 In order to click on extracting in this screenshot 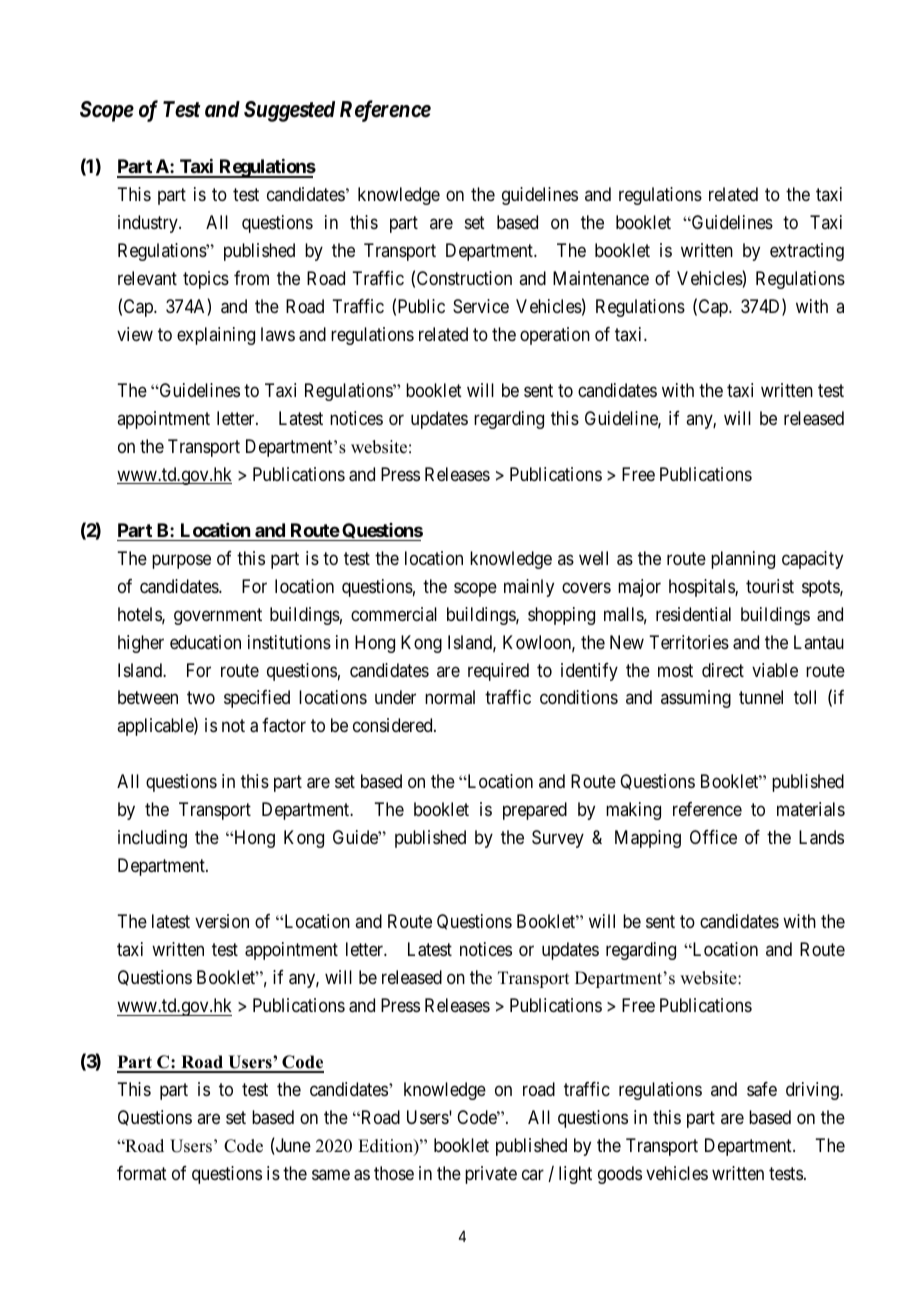, I will do `click(807, 252)`.
